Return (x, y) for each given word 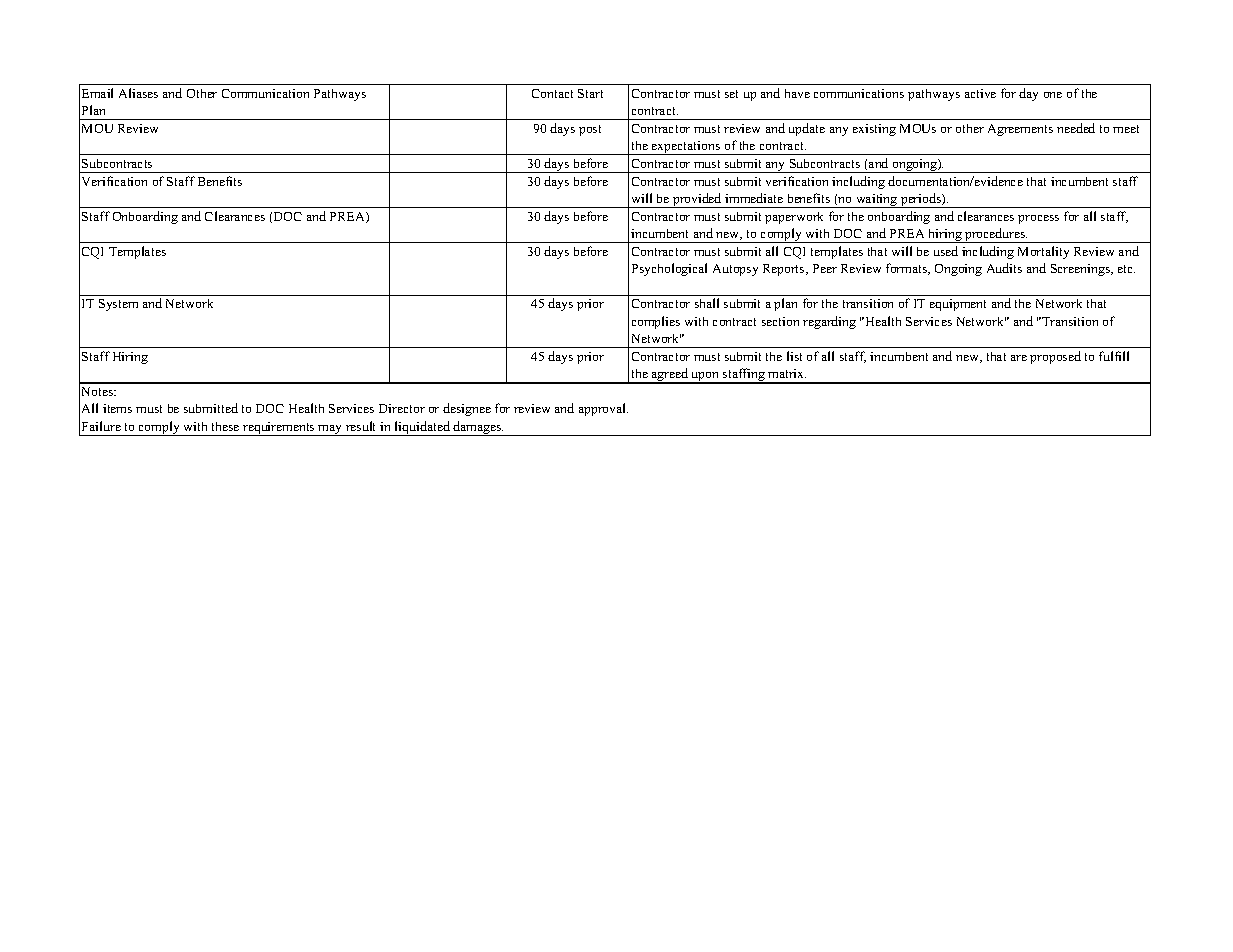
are (1019, 358)
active (980, 93)
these (225, 426)
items (117, 408)
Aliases (138, 93)
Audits (1004, 268)
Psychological (669, 269)
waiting (877, 201)
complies (656, 322)
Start (590, 93)
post (590, 130)
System (118, 305)
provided (697, 200)
